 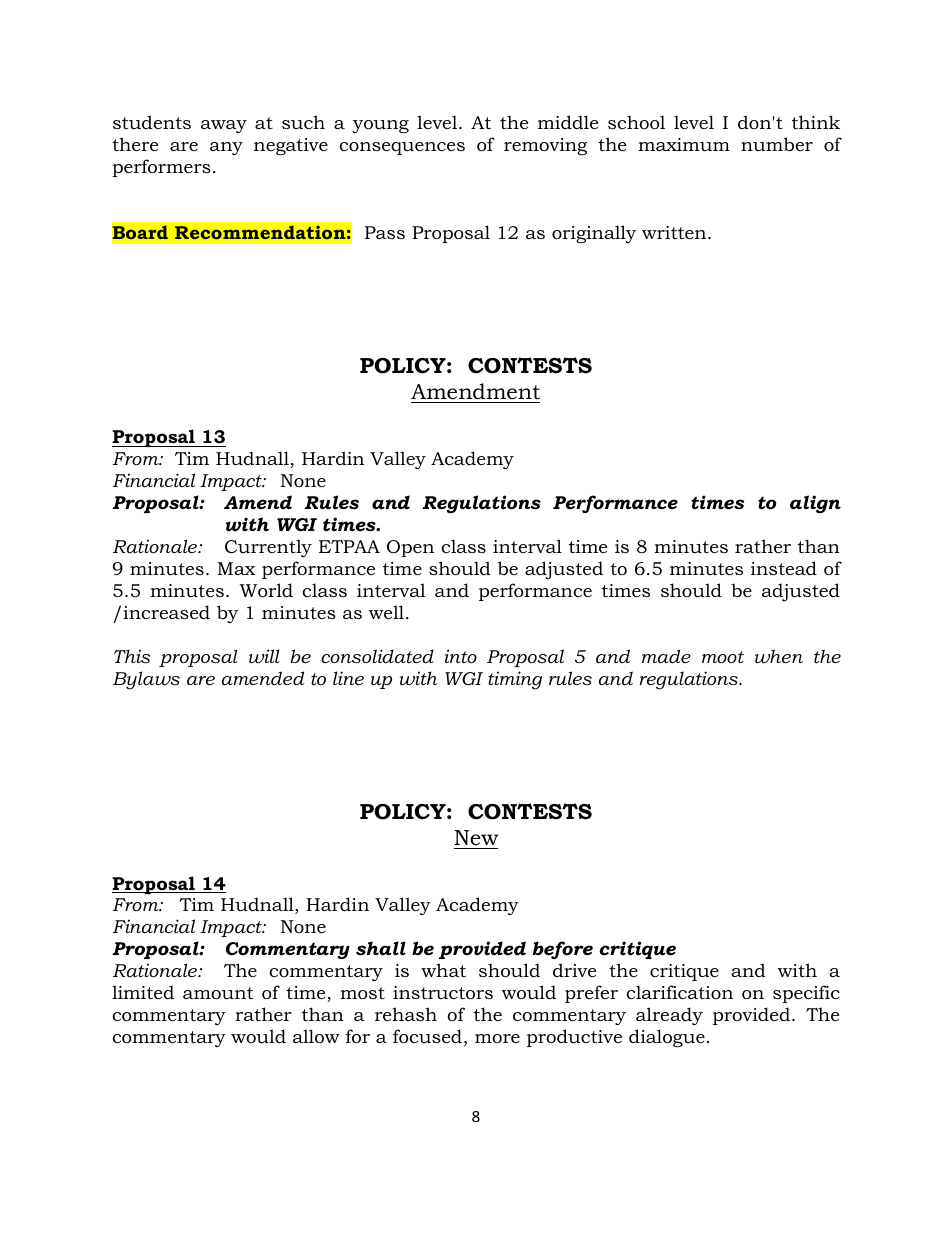 I want to click on Open, so click(x=410, y=548).
